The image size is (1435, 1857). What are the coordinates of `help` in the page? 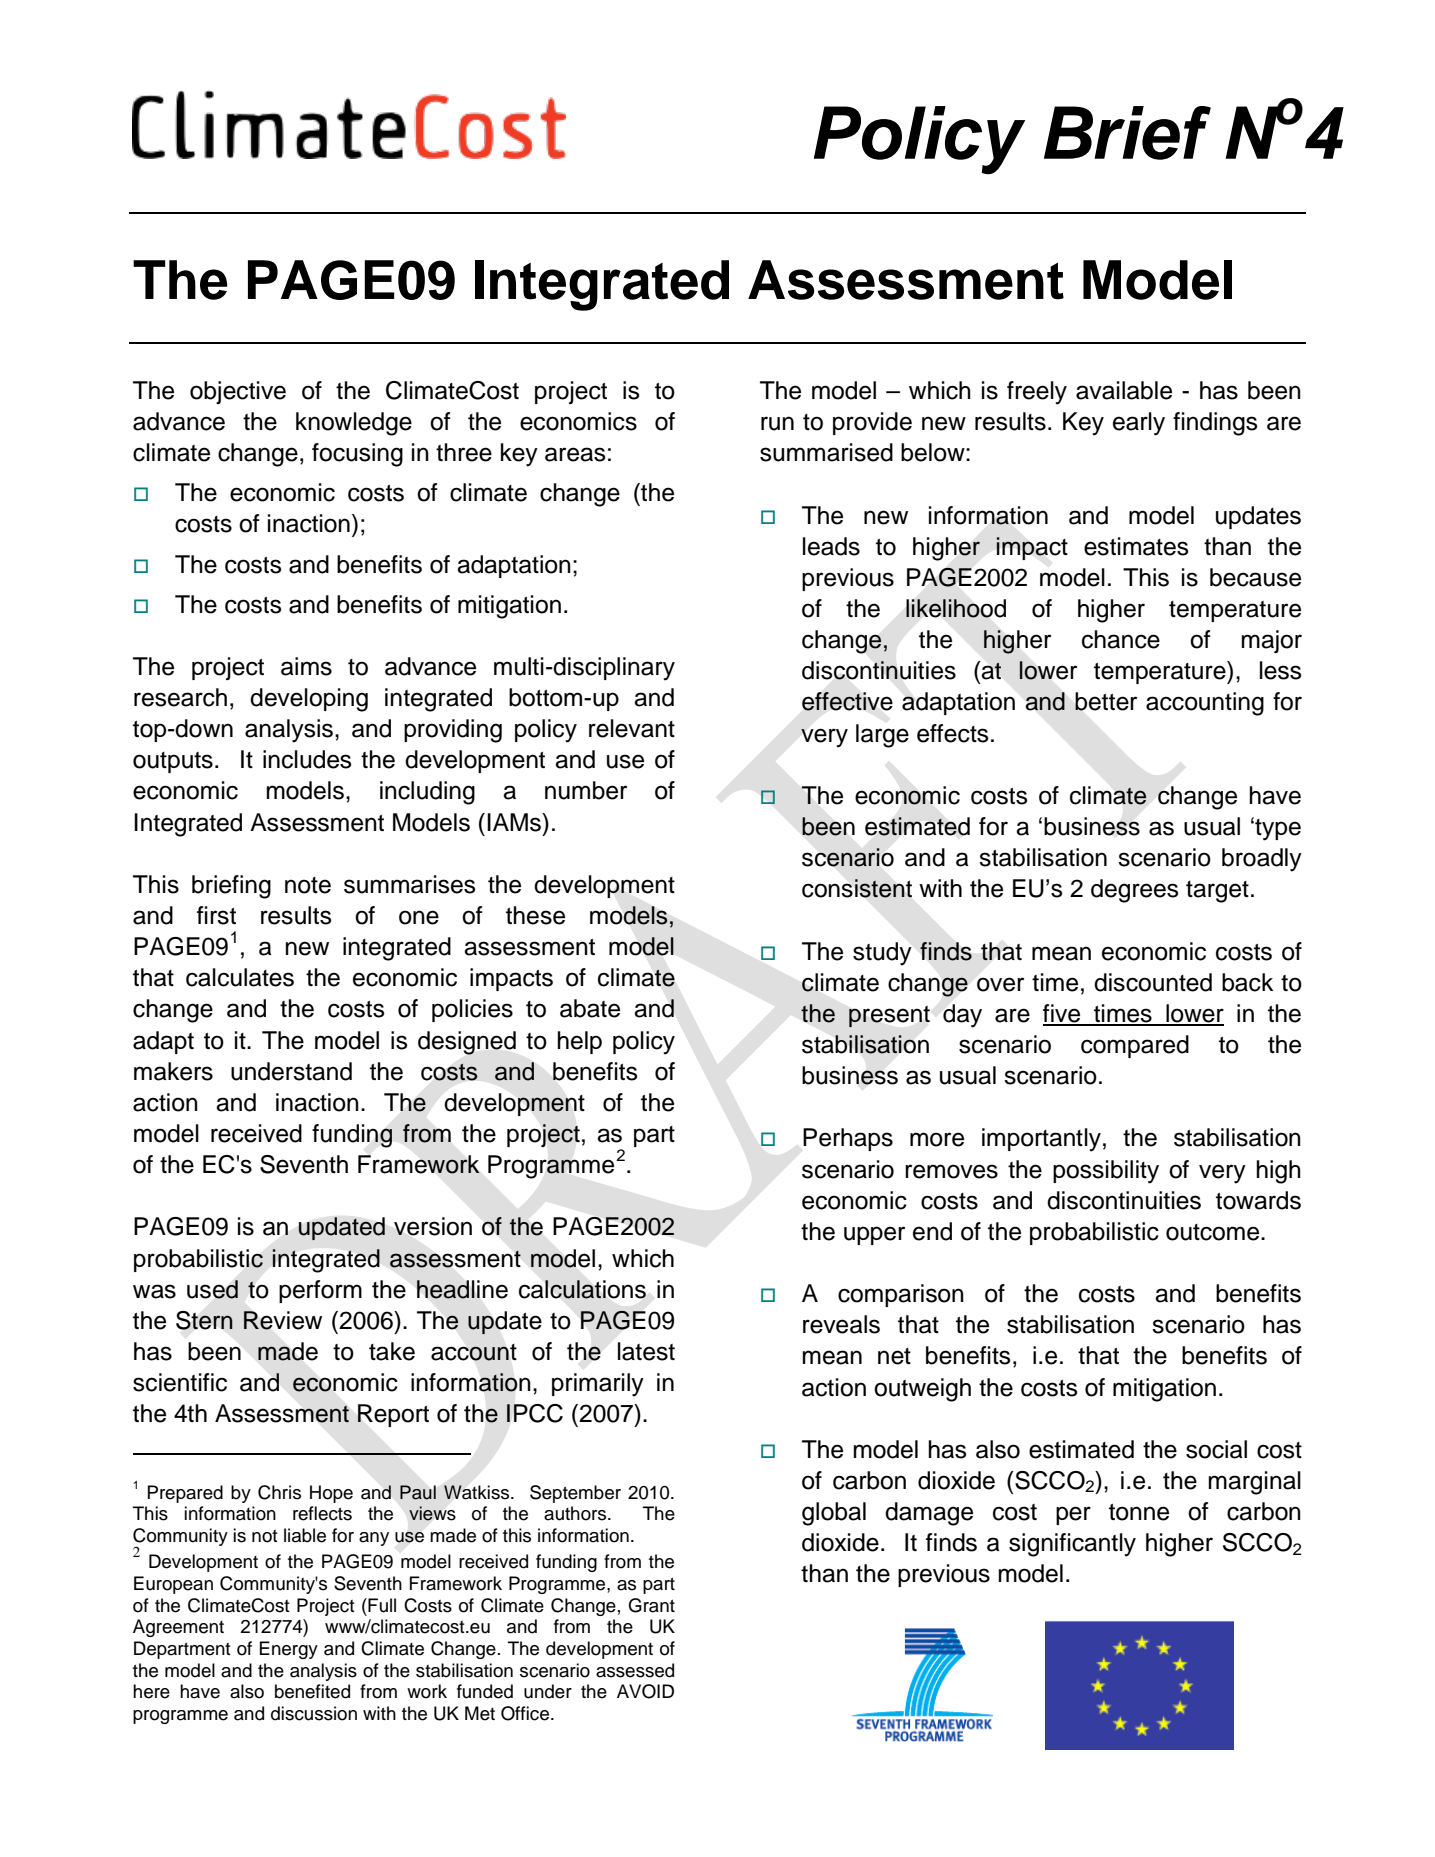 It's located at (579, 1042).
